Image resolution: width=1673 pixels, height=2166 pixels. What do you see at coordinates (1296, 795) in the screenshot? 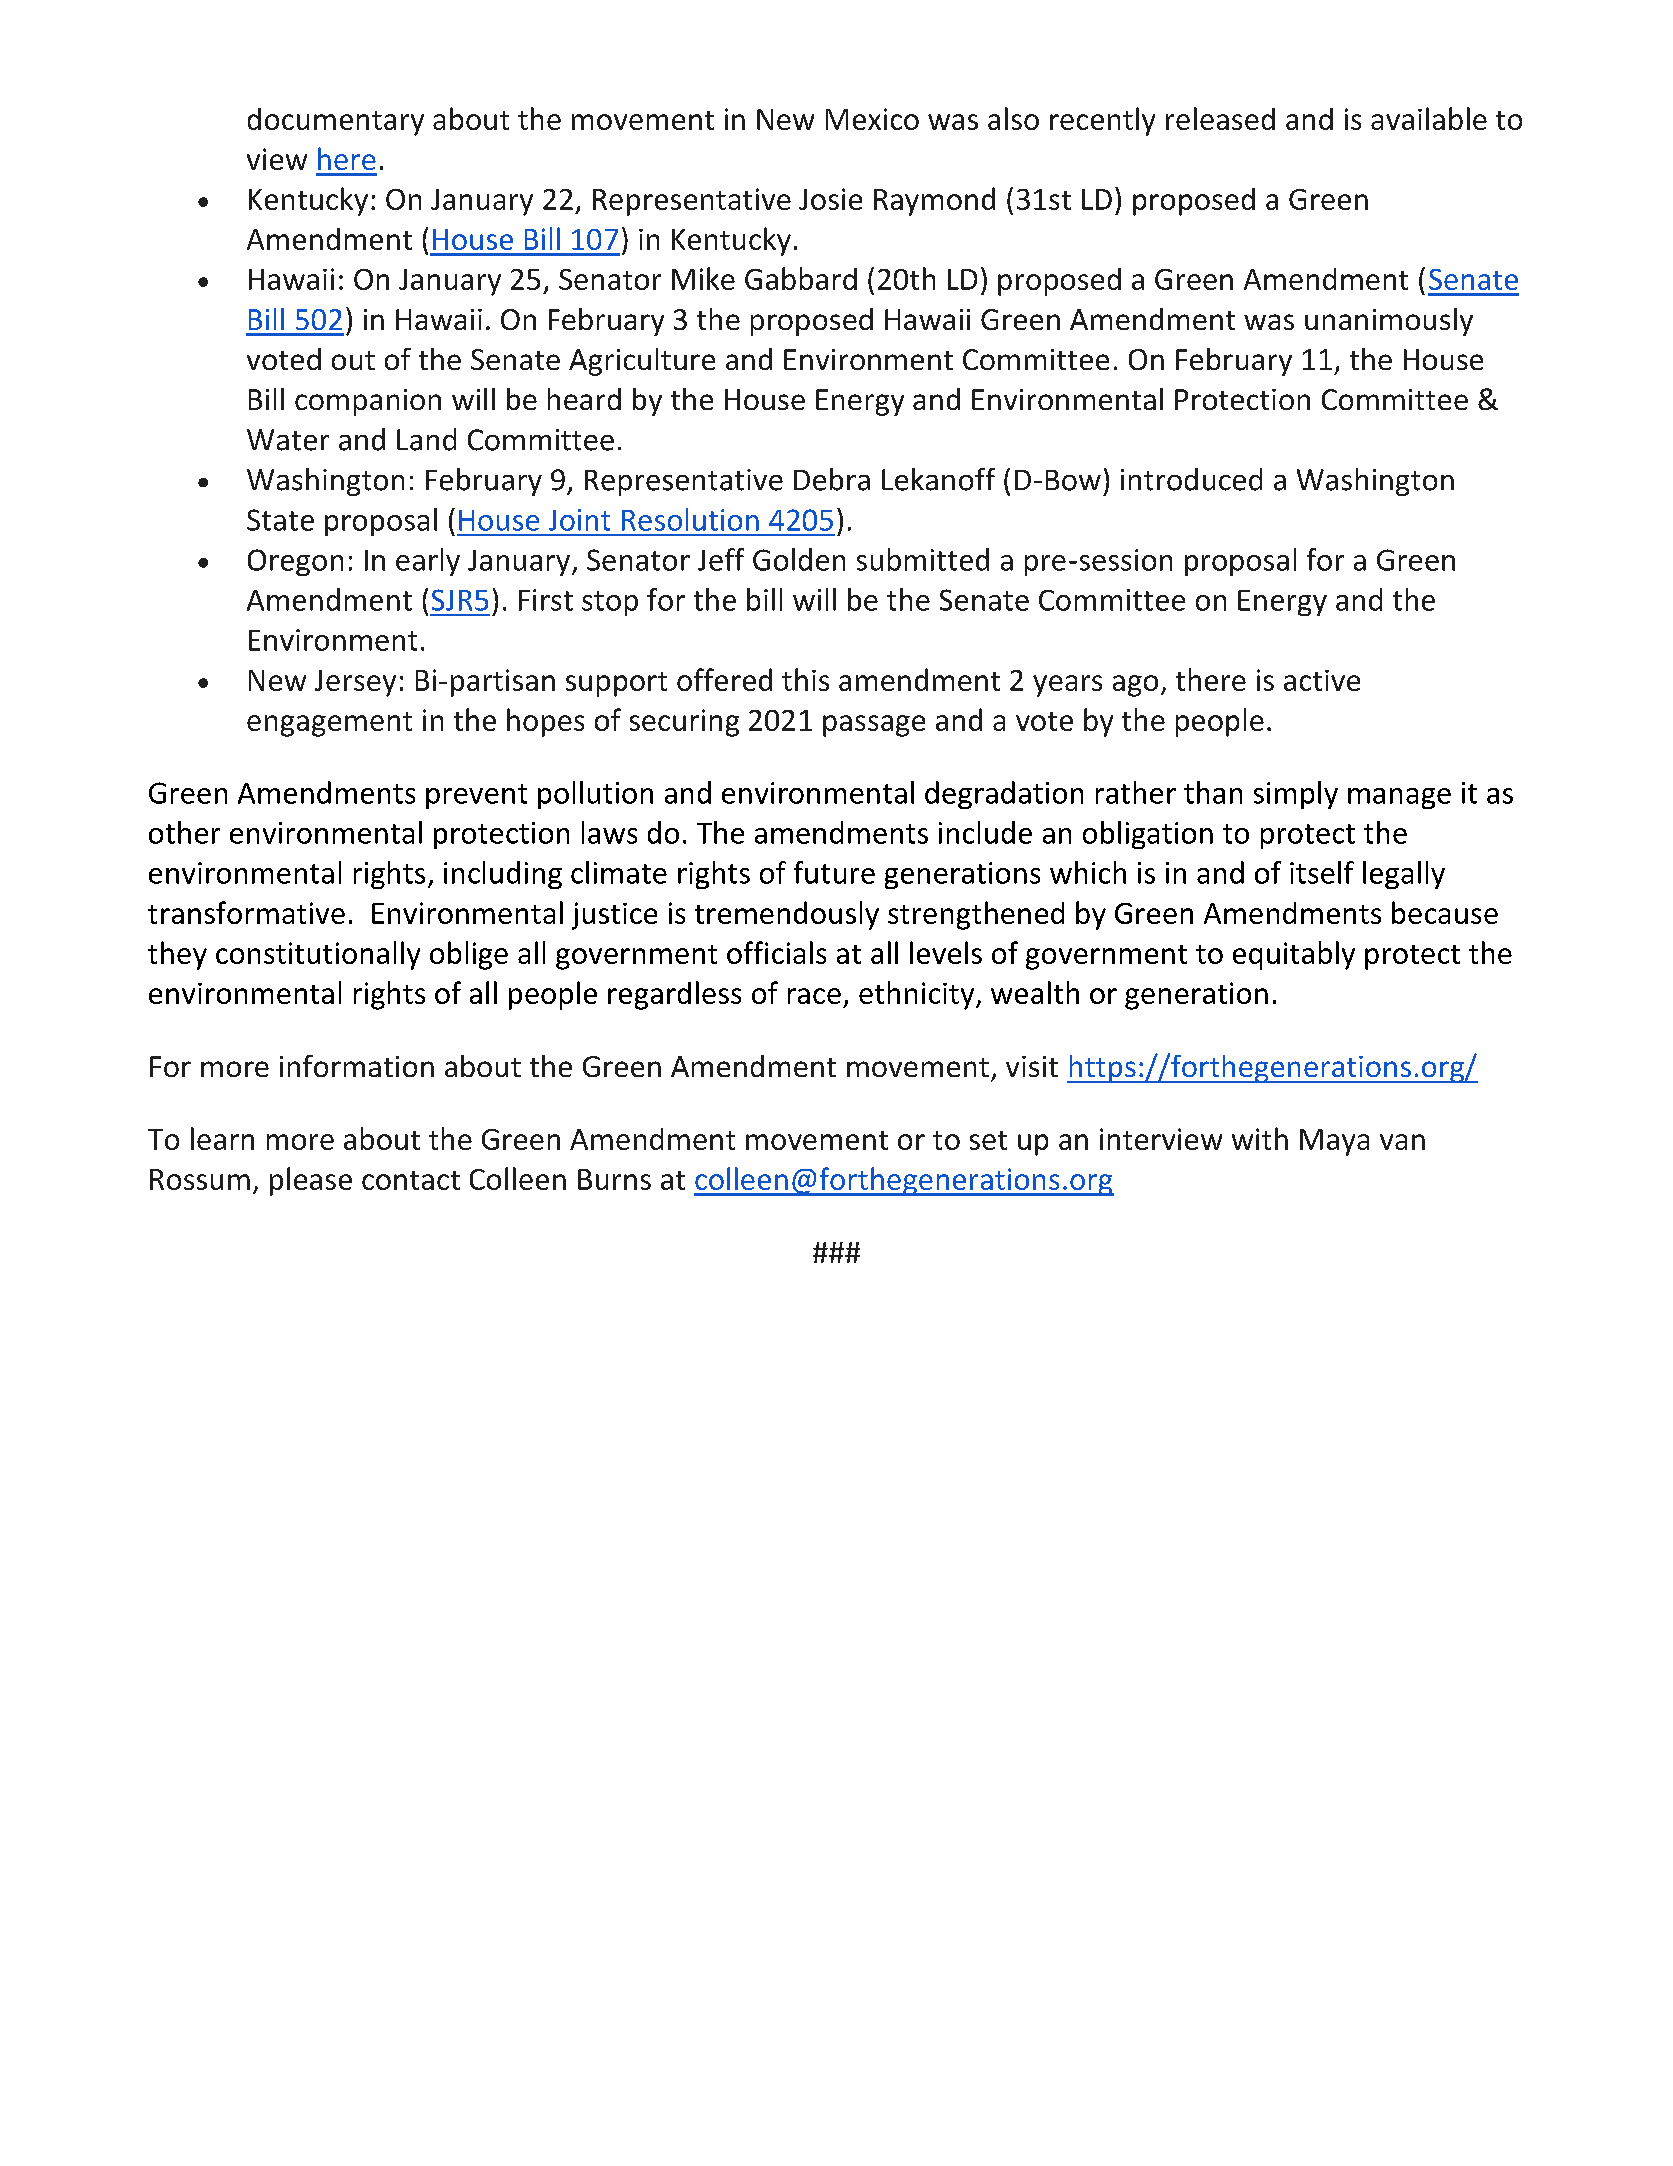
I see `simply` at bounding box center [1296, 795].
